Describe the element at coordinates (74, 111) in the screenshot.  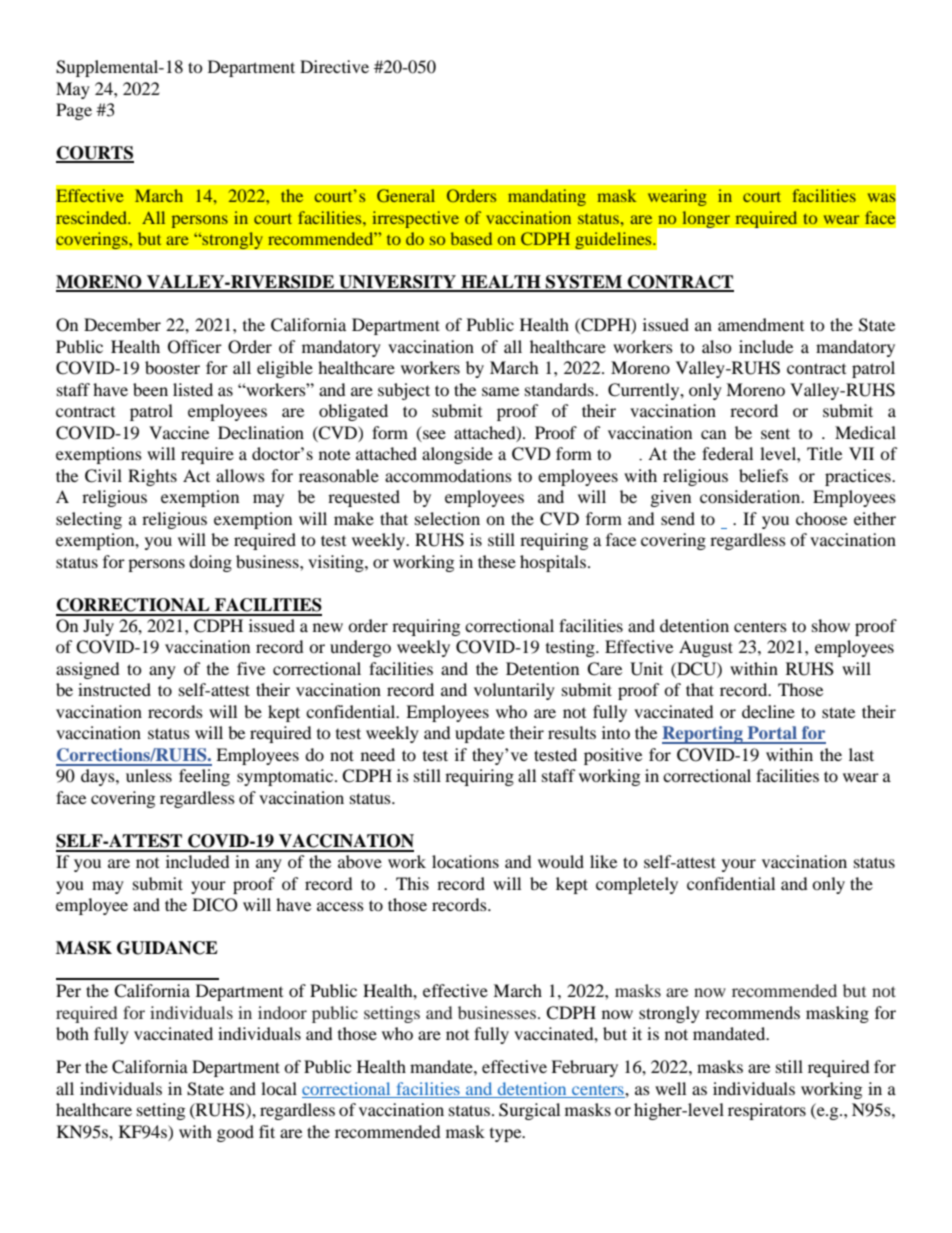
I see `Page` at that location.
